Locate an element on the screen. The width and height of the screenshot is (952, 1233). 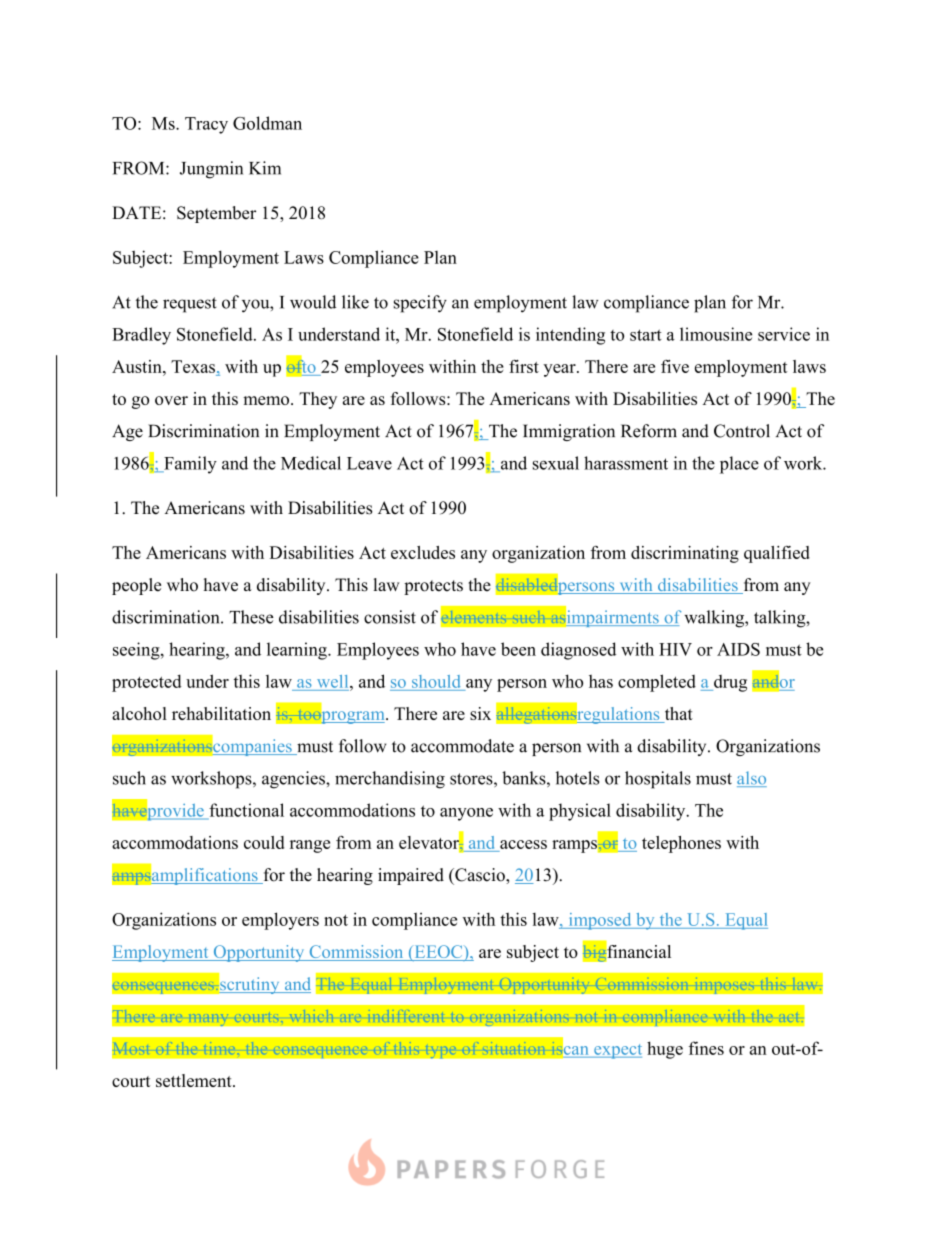
limousine is located at coordinates (716, 334).
